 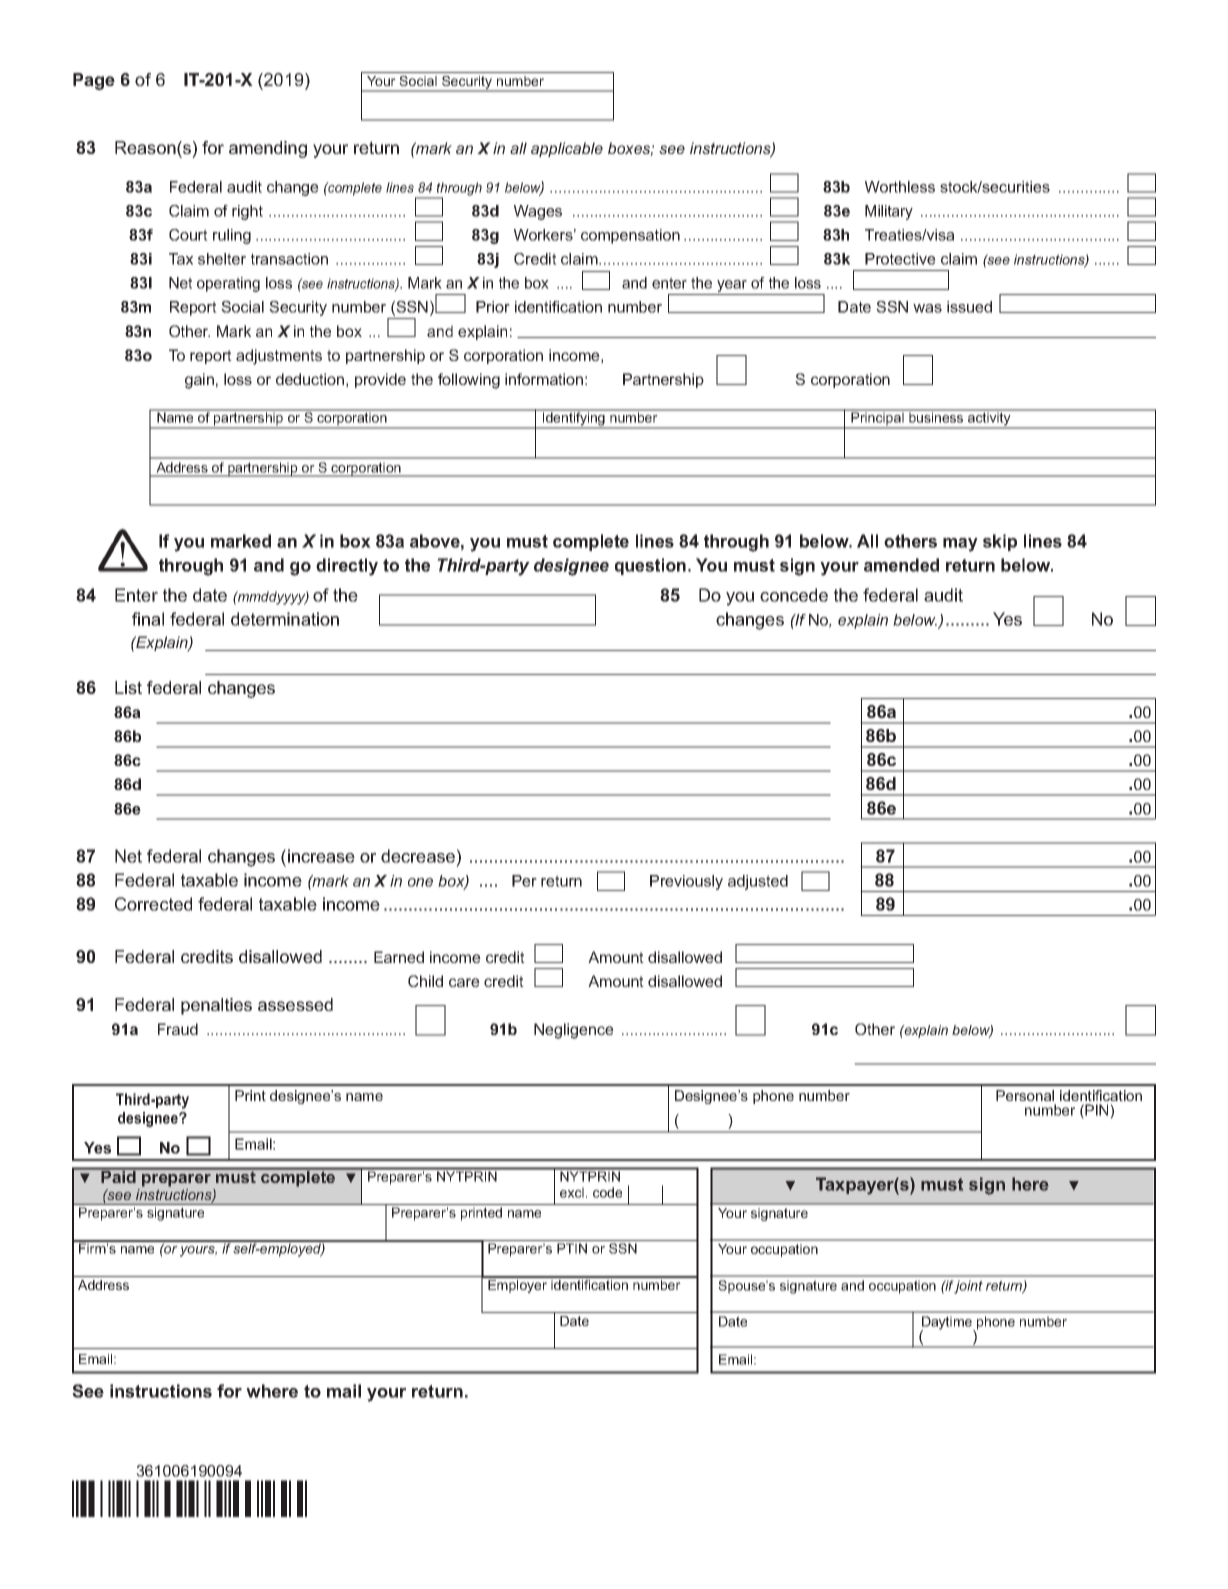 I want to click on List, so click(x=128, y=687).
